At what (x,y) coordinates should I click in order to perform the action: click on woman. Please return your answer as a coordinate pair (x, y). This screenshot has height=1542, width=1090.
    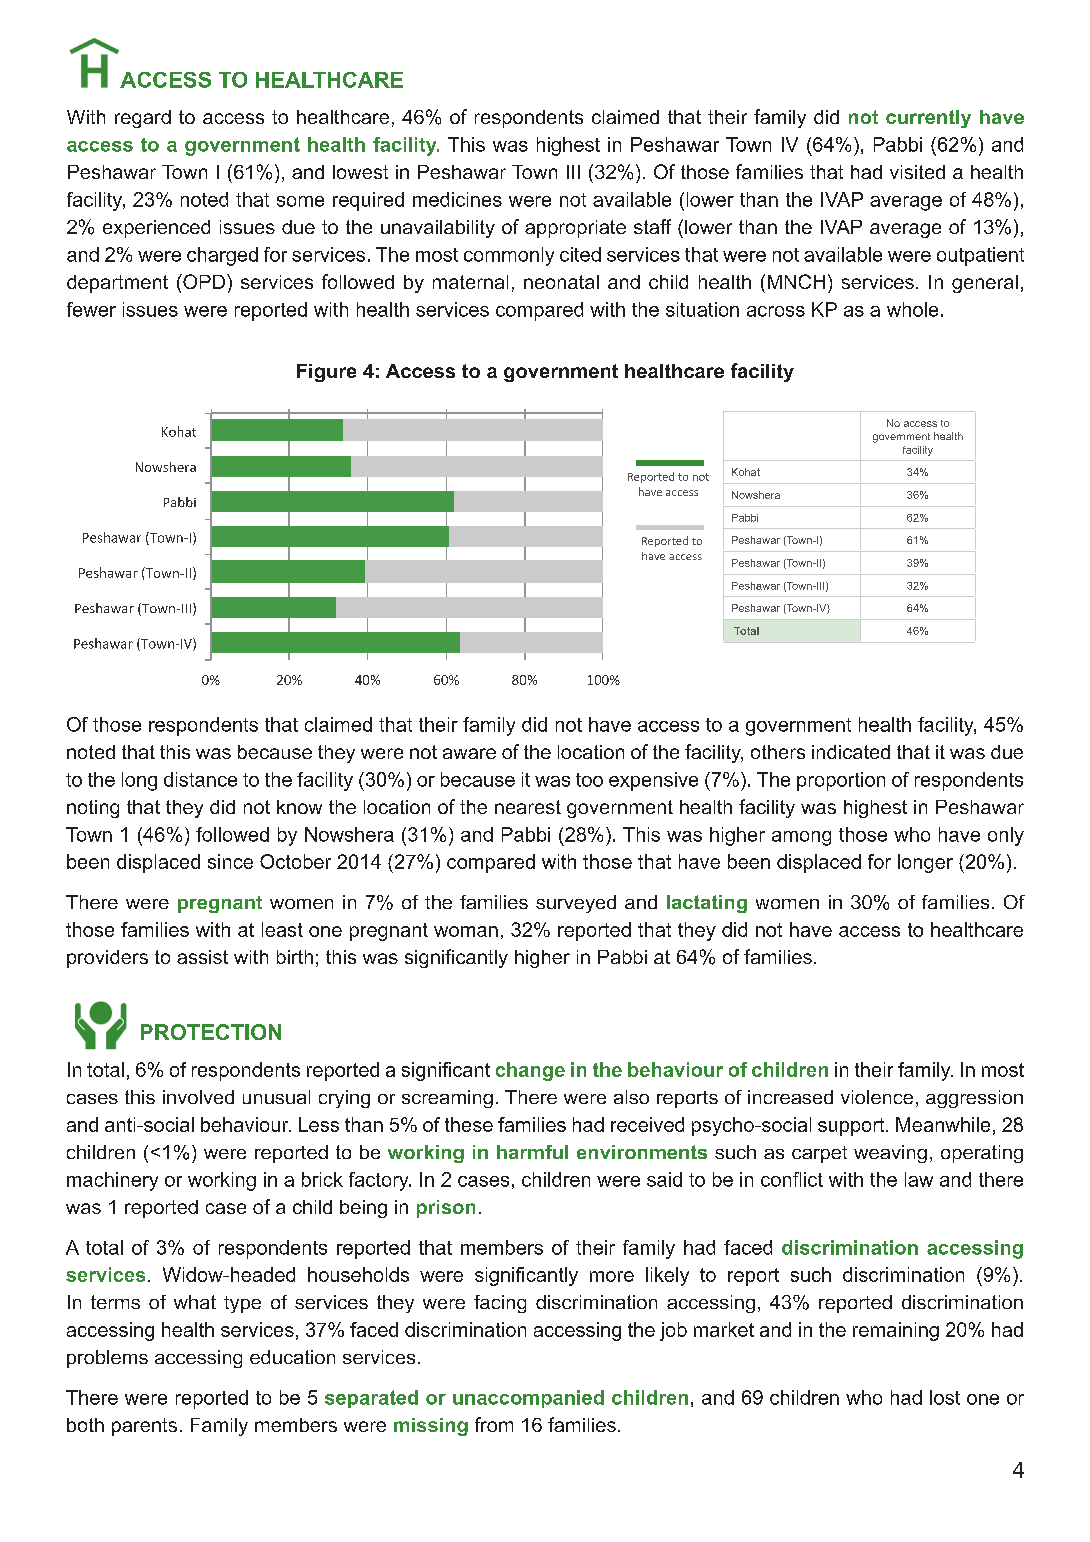
    Looking at the image, I should click on (466, 931).
